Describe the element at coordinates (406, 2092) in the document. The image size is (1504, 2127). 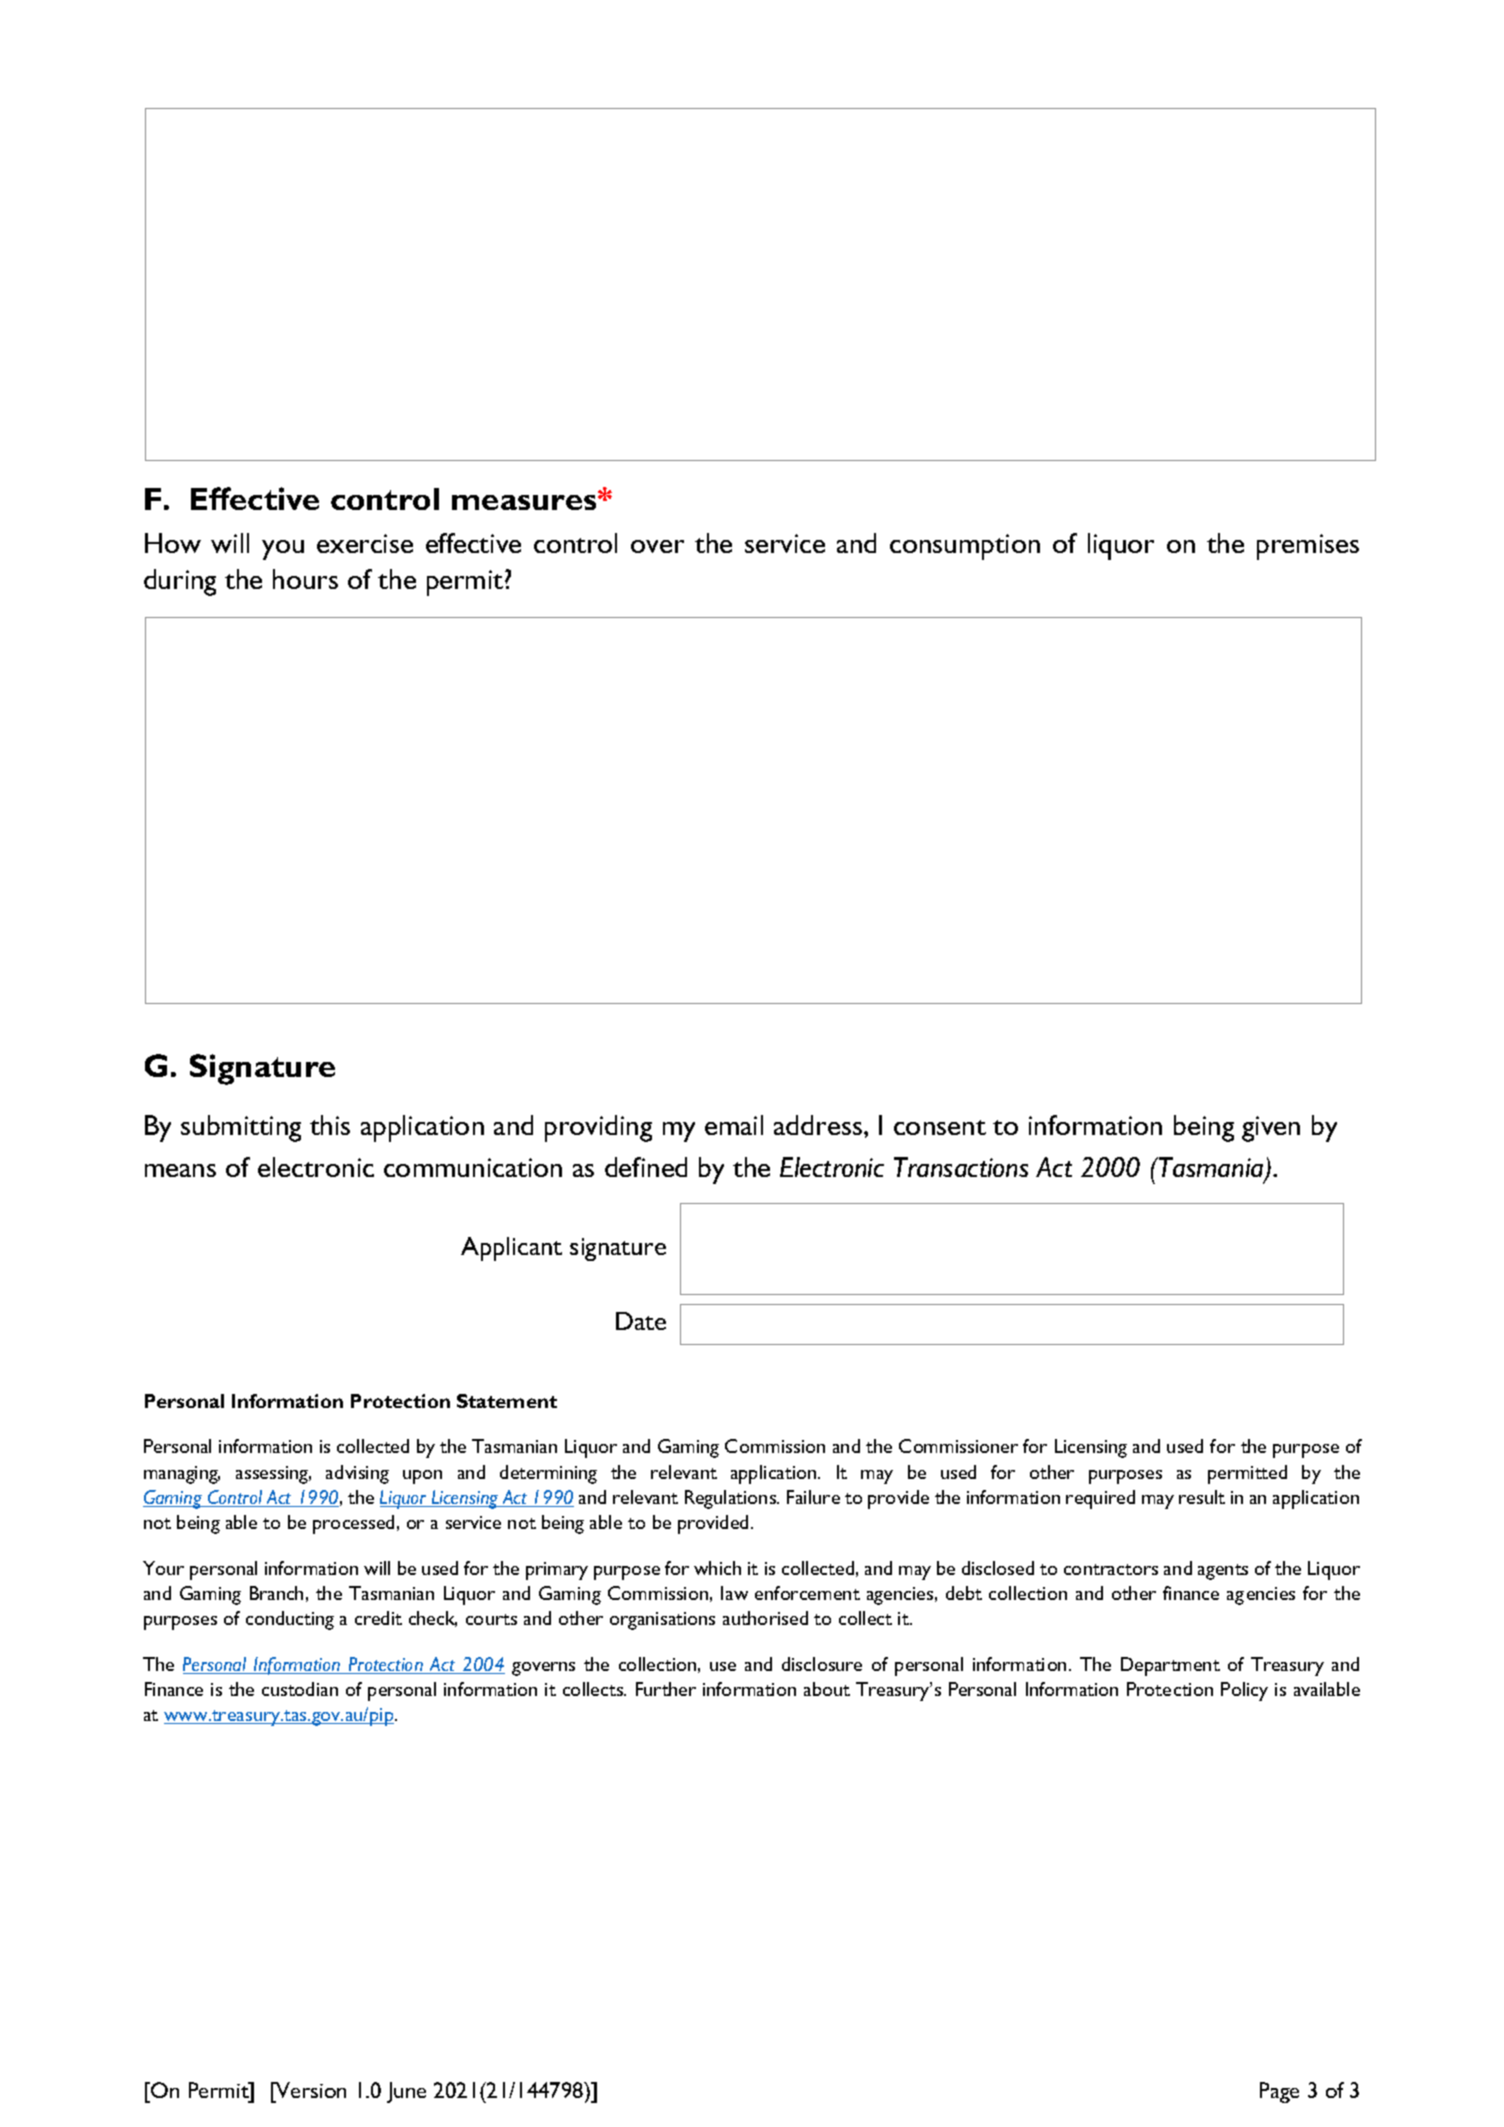
I see `June` at that location.
